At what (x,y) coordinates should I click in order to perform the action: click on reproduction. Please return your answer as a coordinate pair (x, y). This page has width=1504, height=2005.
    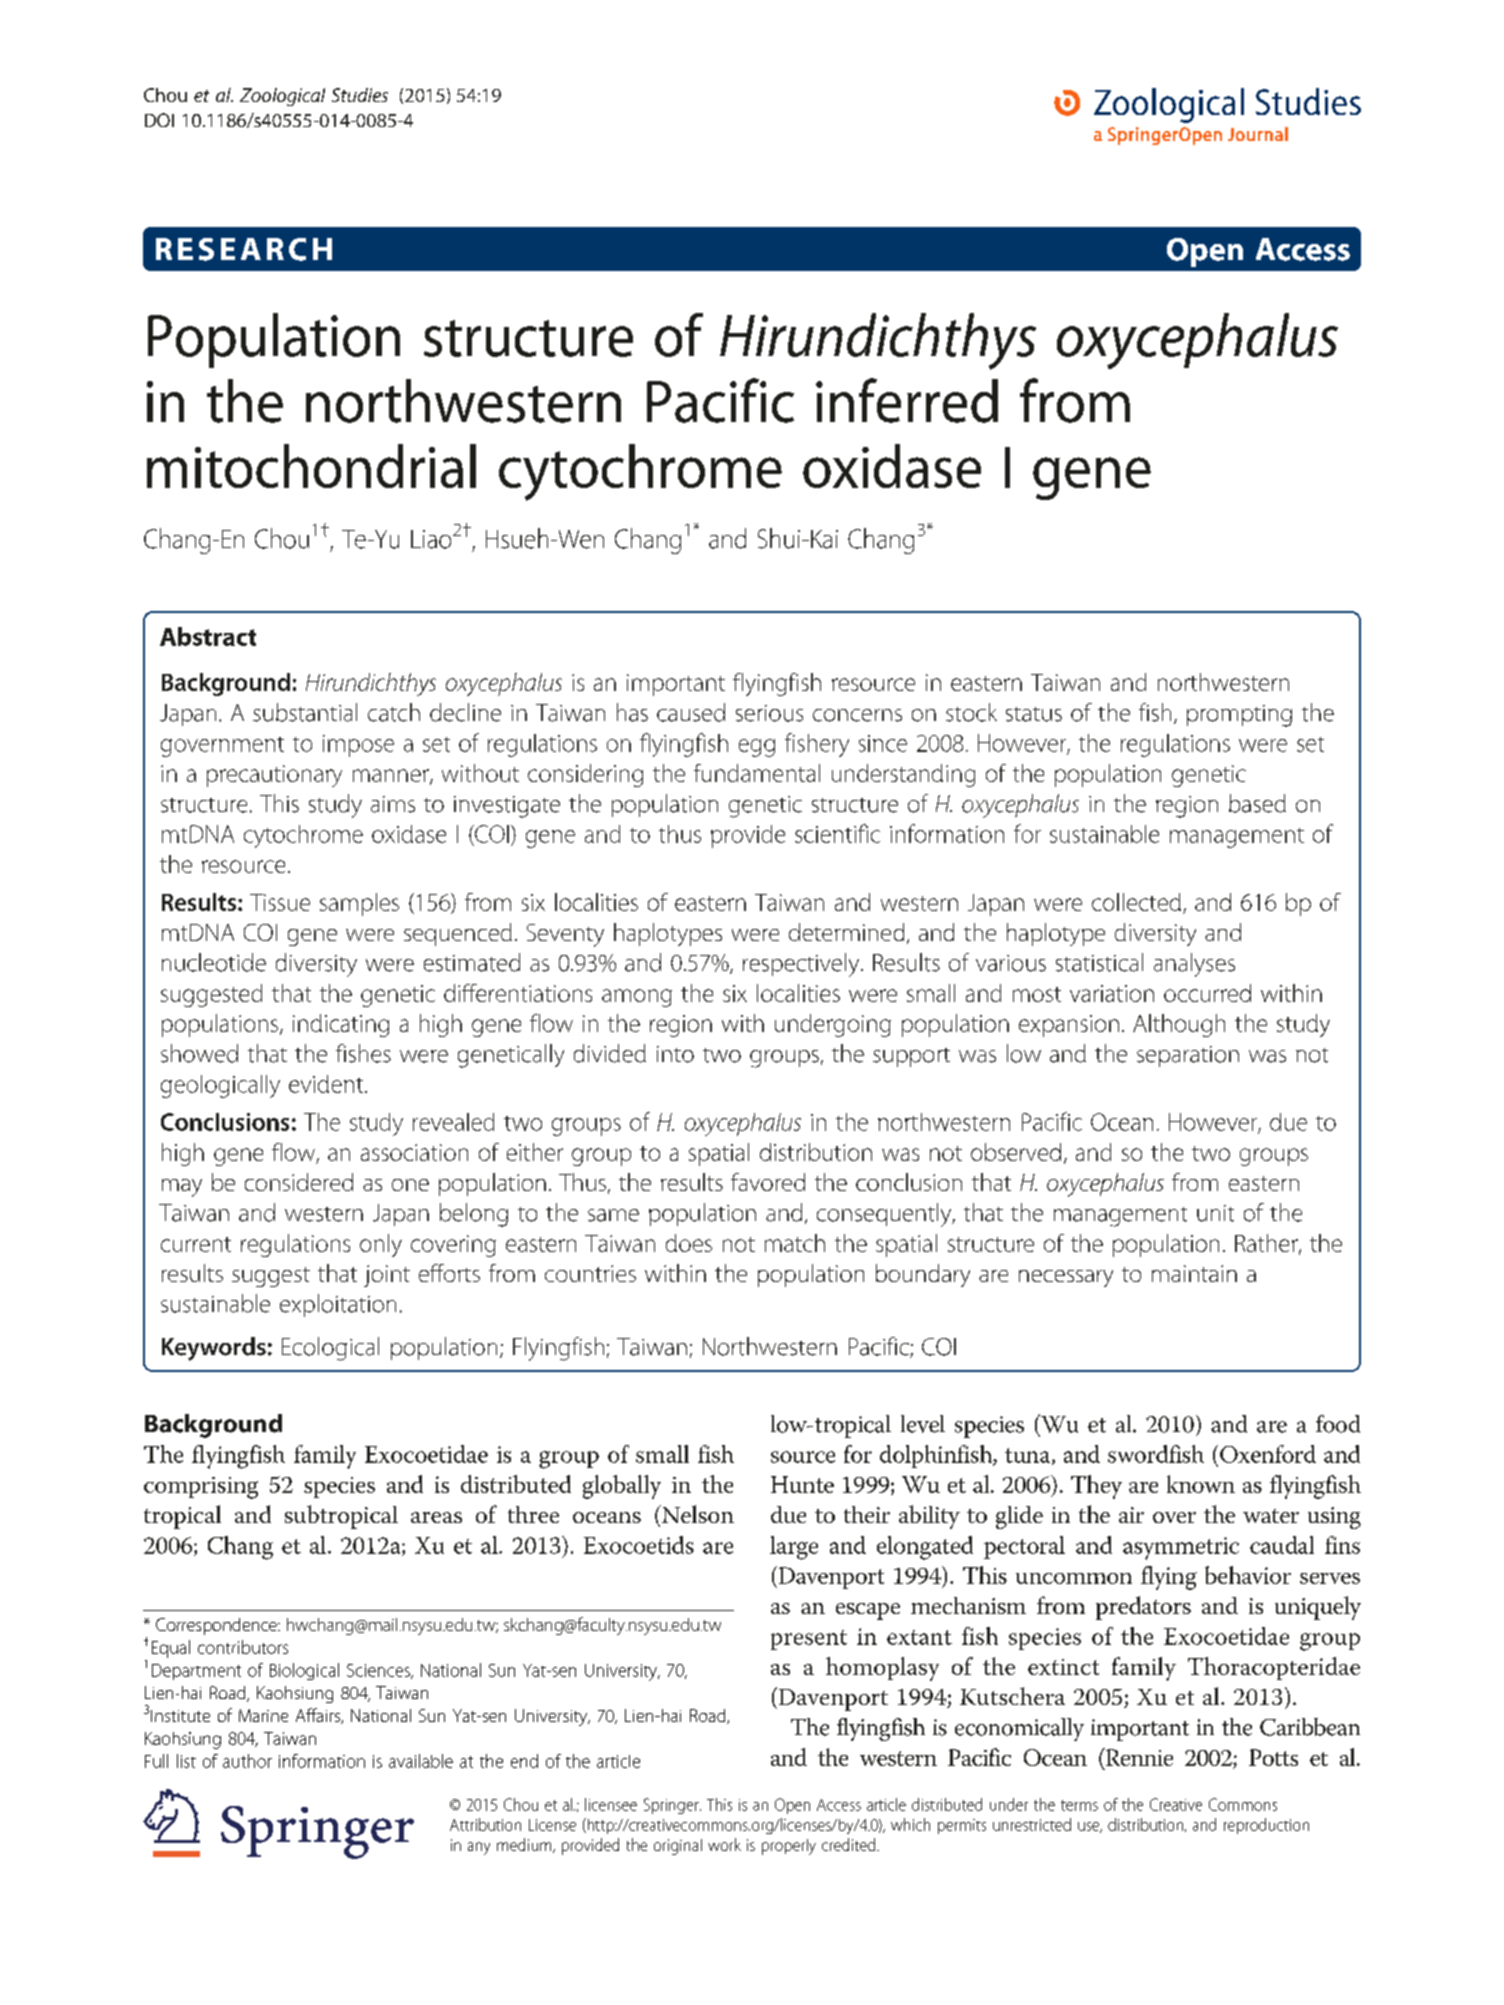
    Looking at the image, I should click on (1266, 1826).
